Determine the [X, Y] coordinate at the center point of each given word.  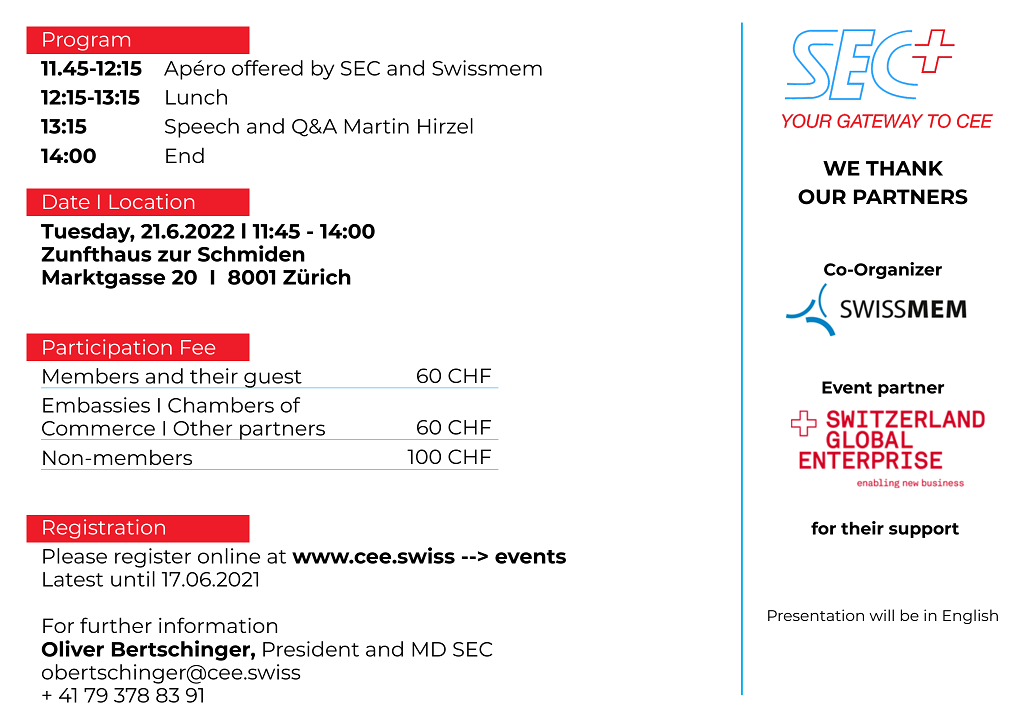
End [185, 155]
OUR [822, 197]
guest [273, 379]
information [218, 625]
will [881, 615]
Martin [377, 126]
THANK [904, 168]
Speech [202, 128]
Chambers [221, 405]
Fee [198, 347]
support [924, 530]
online [229, 556]
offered [267, 68]
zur [174, 256]
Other [202, 428]
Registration [104, 529]
